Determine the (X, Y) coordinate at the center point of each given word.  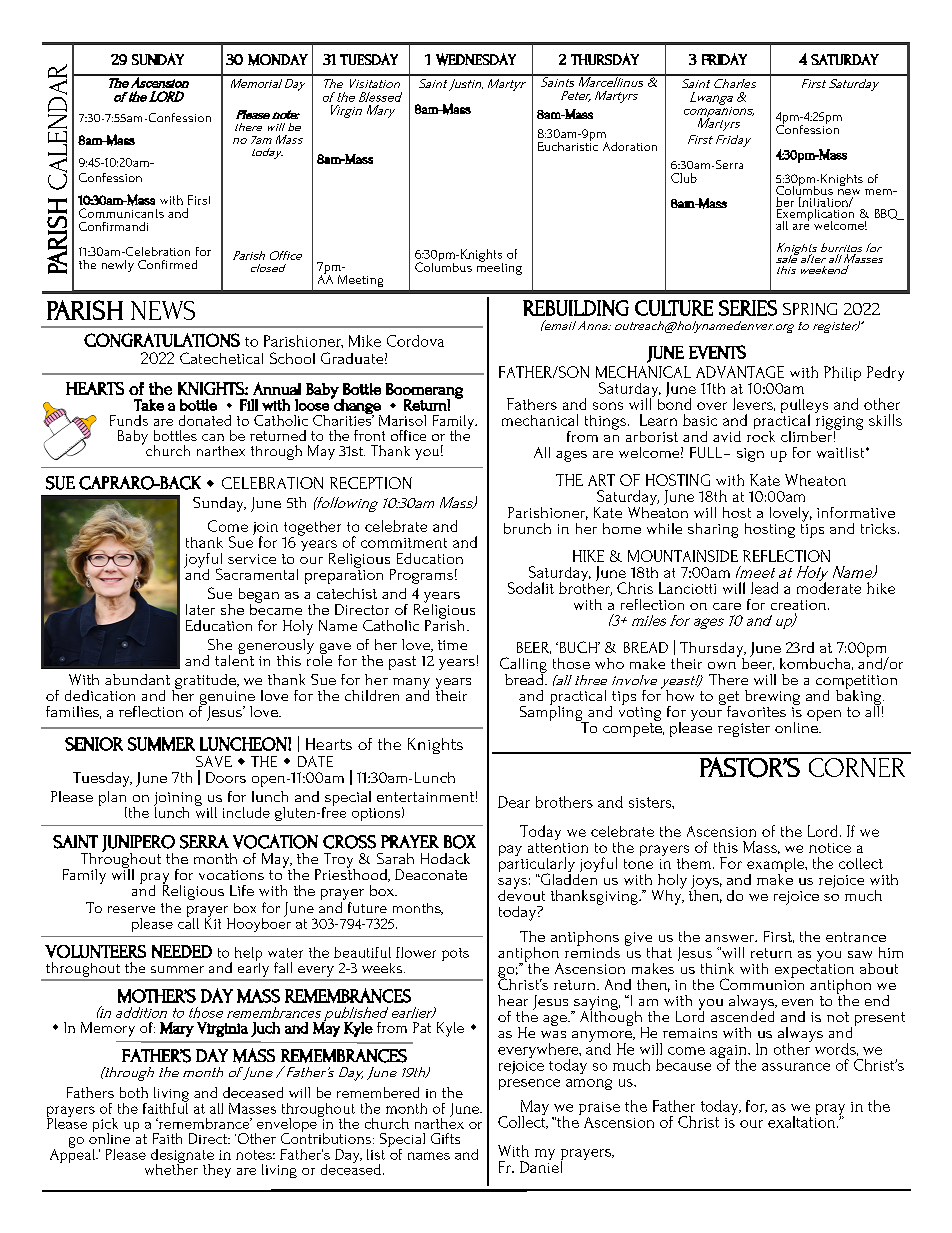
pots (455, 954)
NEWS (163, 310)
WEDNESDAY (476, 59)
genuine (227, 699)
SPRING (810, 309)
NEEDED (182, 951)
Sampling (552, 713)
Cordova (415, 341)
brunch (527, 528)
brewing (772, 699)
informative (856, 512)
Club (684, 178)
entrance (856, 937)
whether (171, 1168)
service (252, 559)
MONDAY (278, 60)
